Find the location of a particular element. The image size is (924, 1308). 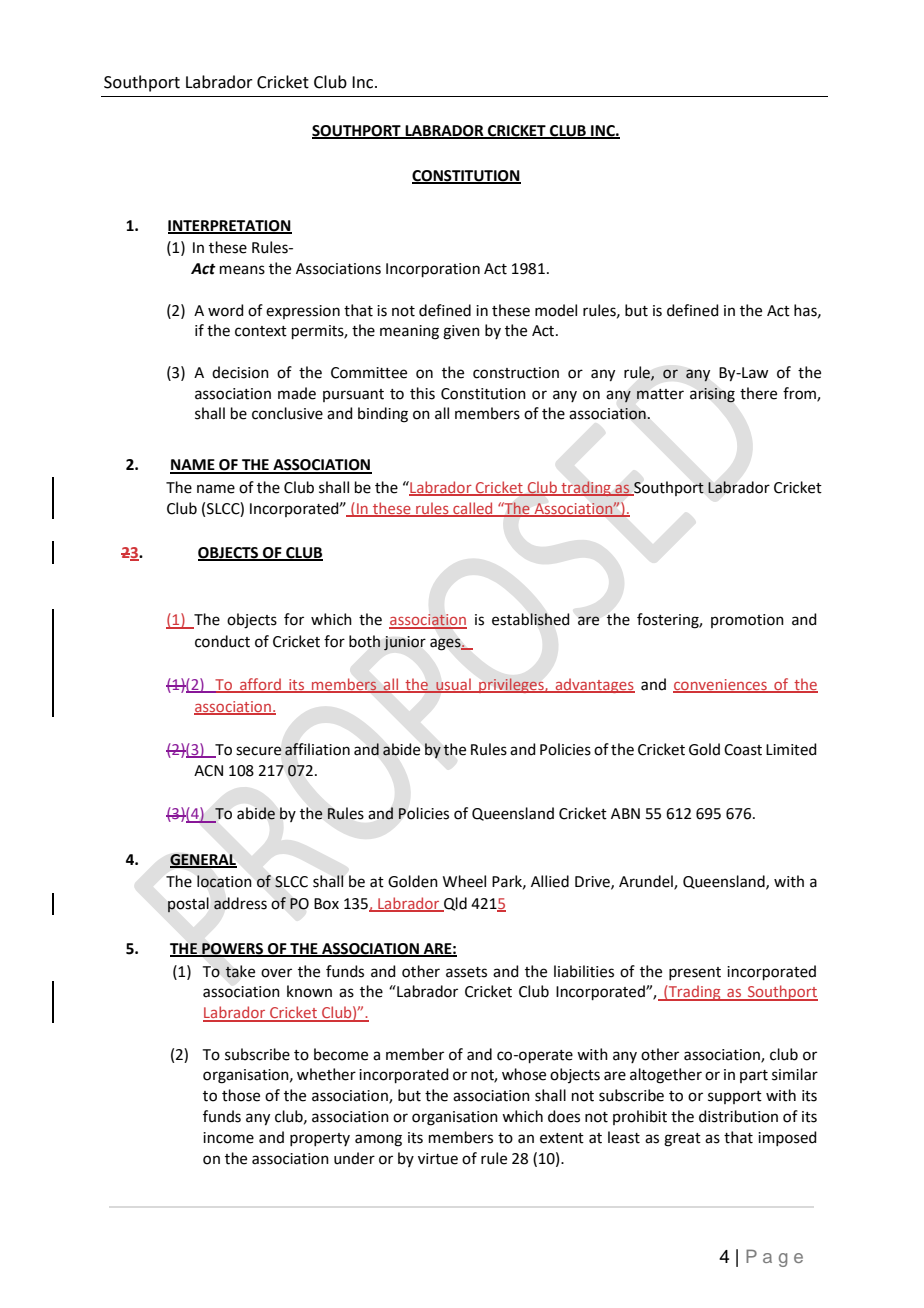

assets is located at coordinates (466, 972).
